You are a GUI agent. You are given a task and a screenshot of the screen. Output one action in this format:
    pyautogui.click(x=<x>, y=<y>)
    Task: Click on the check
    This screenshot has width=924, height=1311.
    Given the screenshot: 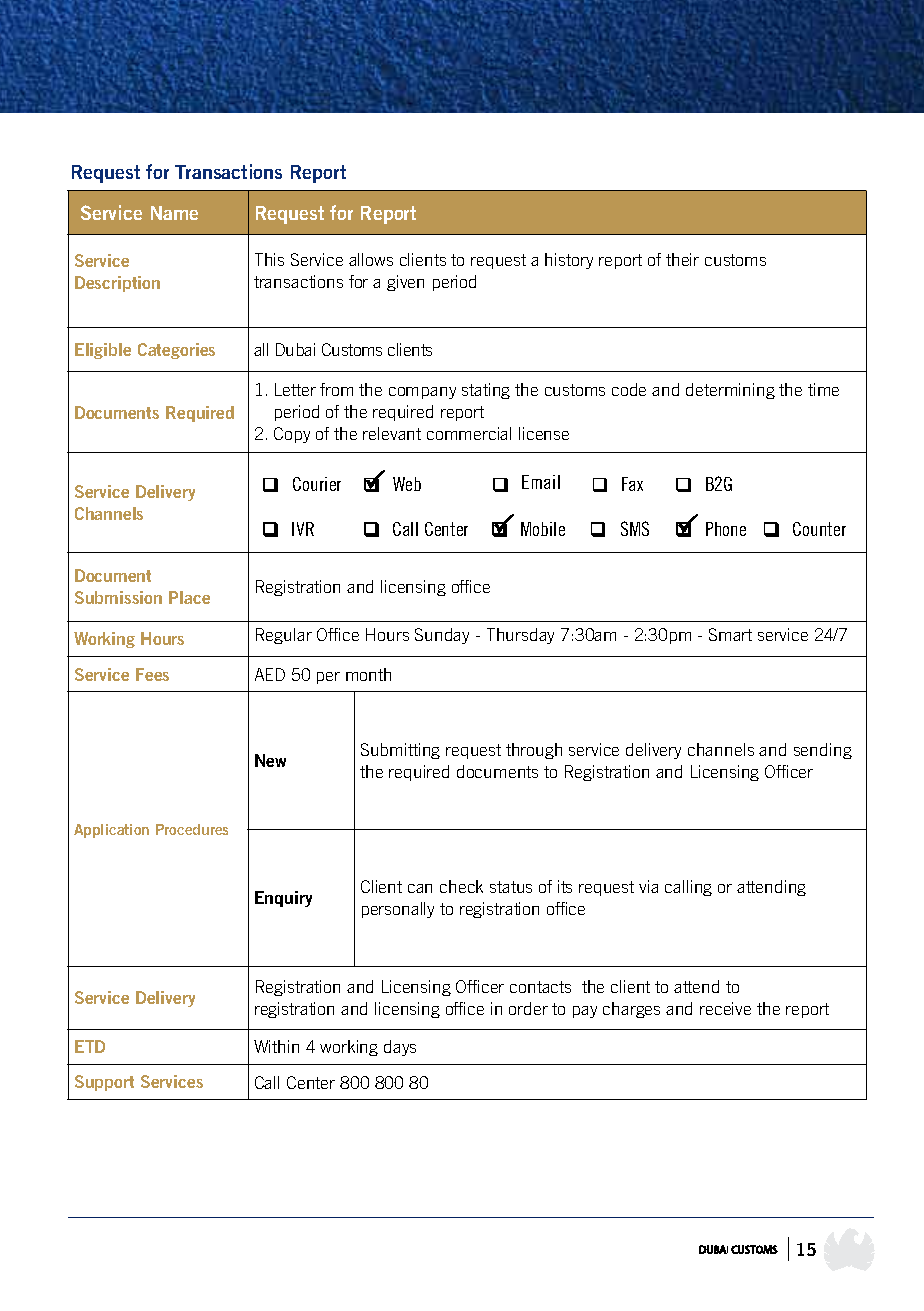 What is the action you would take?
    pyautogui.click(x=461, y=886)
